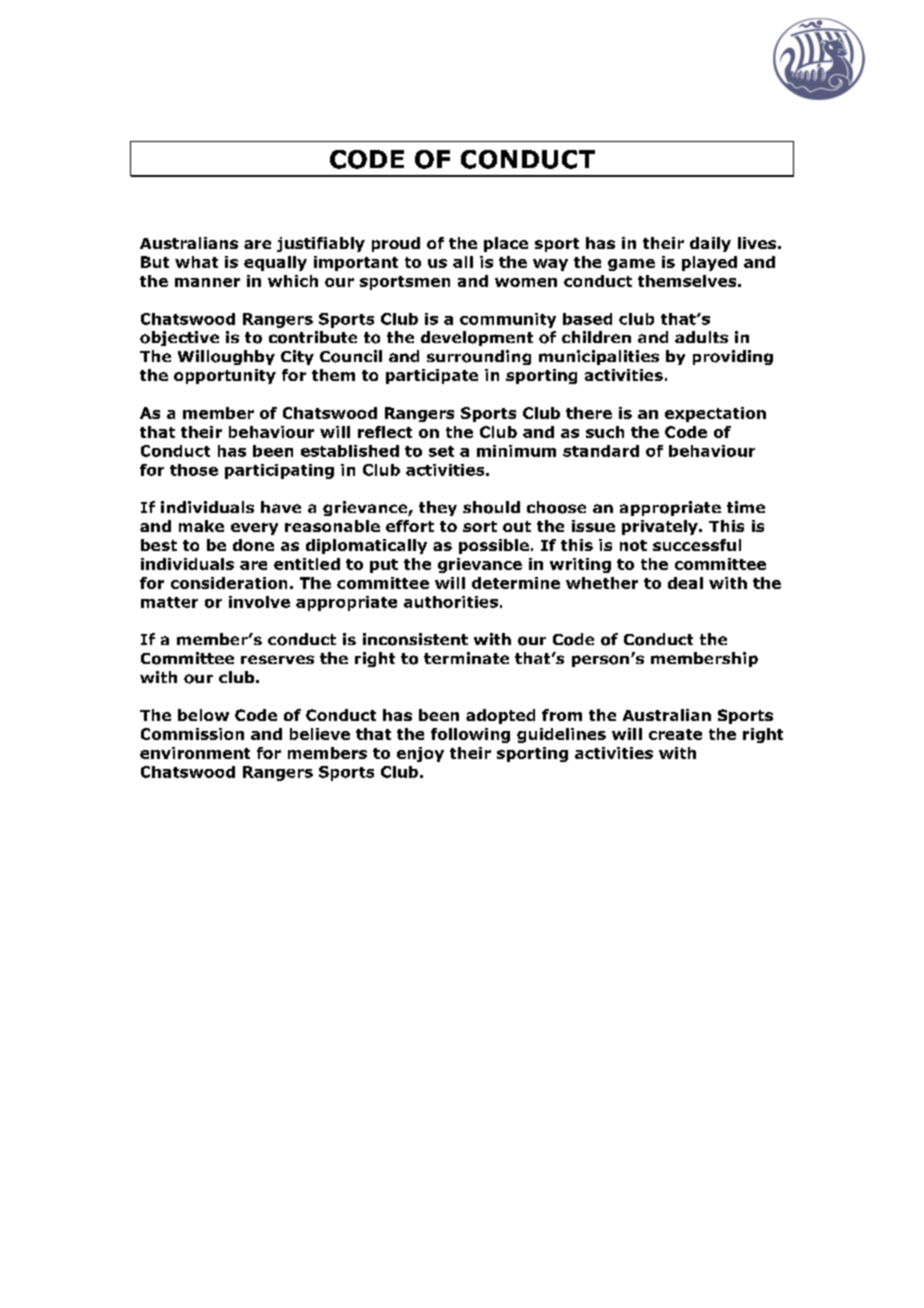 The width and height of the image is (924, 1308). I want to click on expectation, so click(715, 414).
